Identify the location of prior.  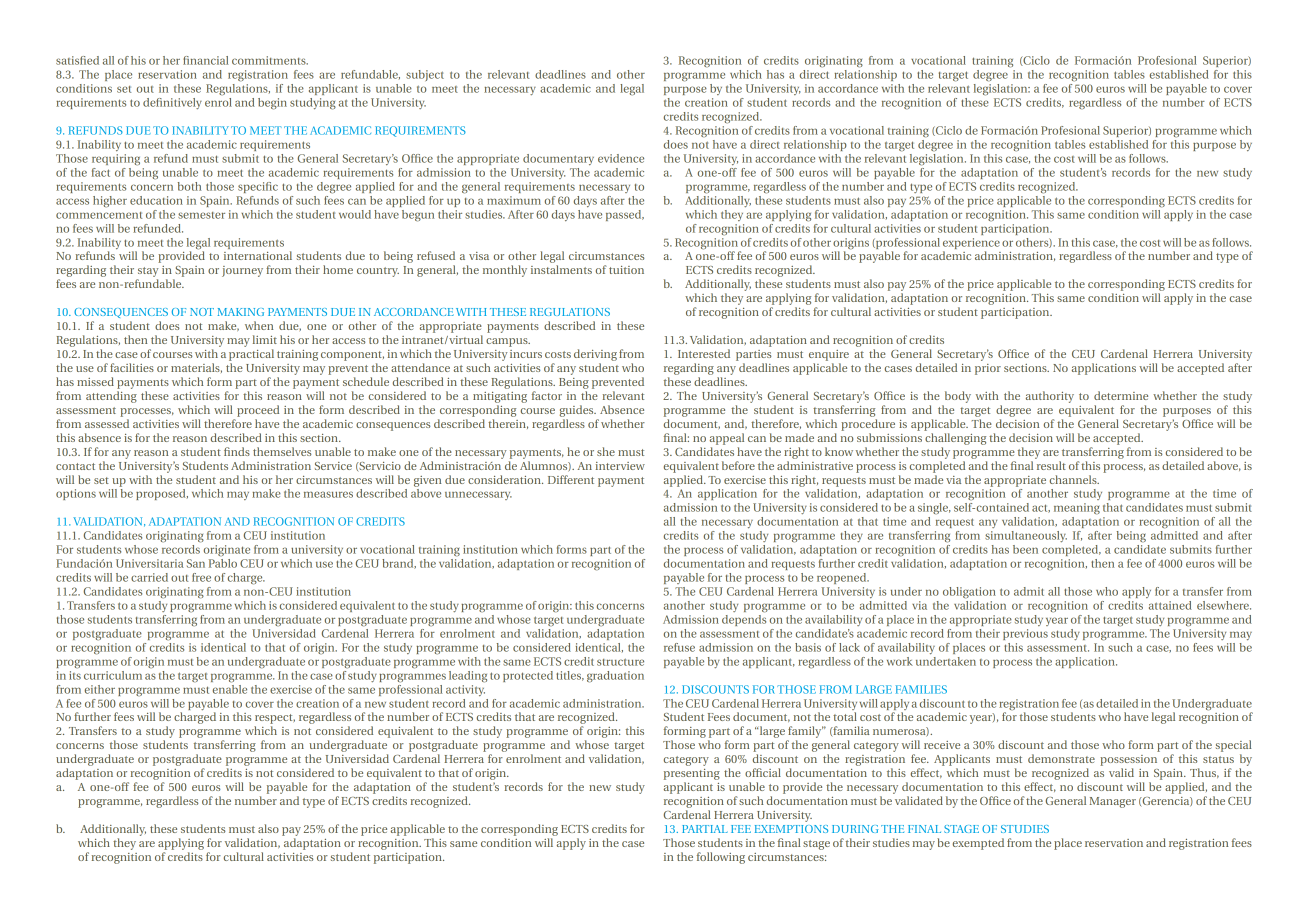
(988, 369).
